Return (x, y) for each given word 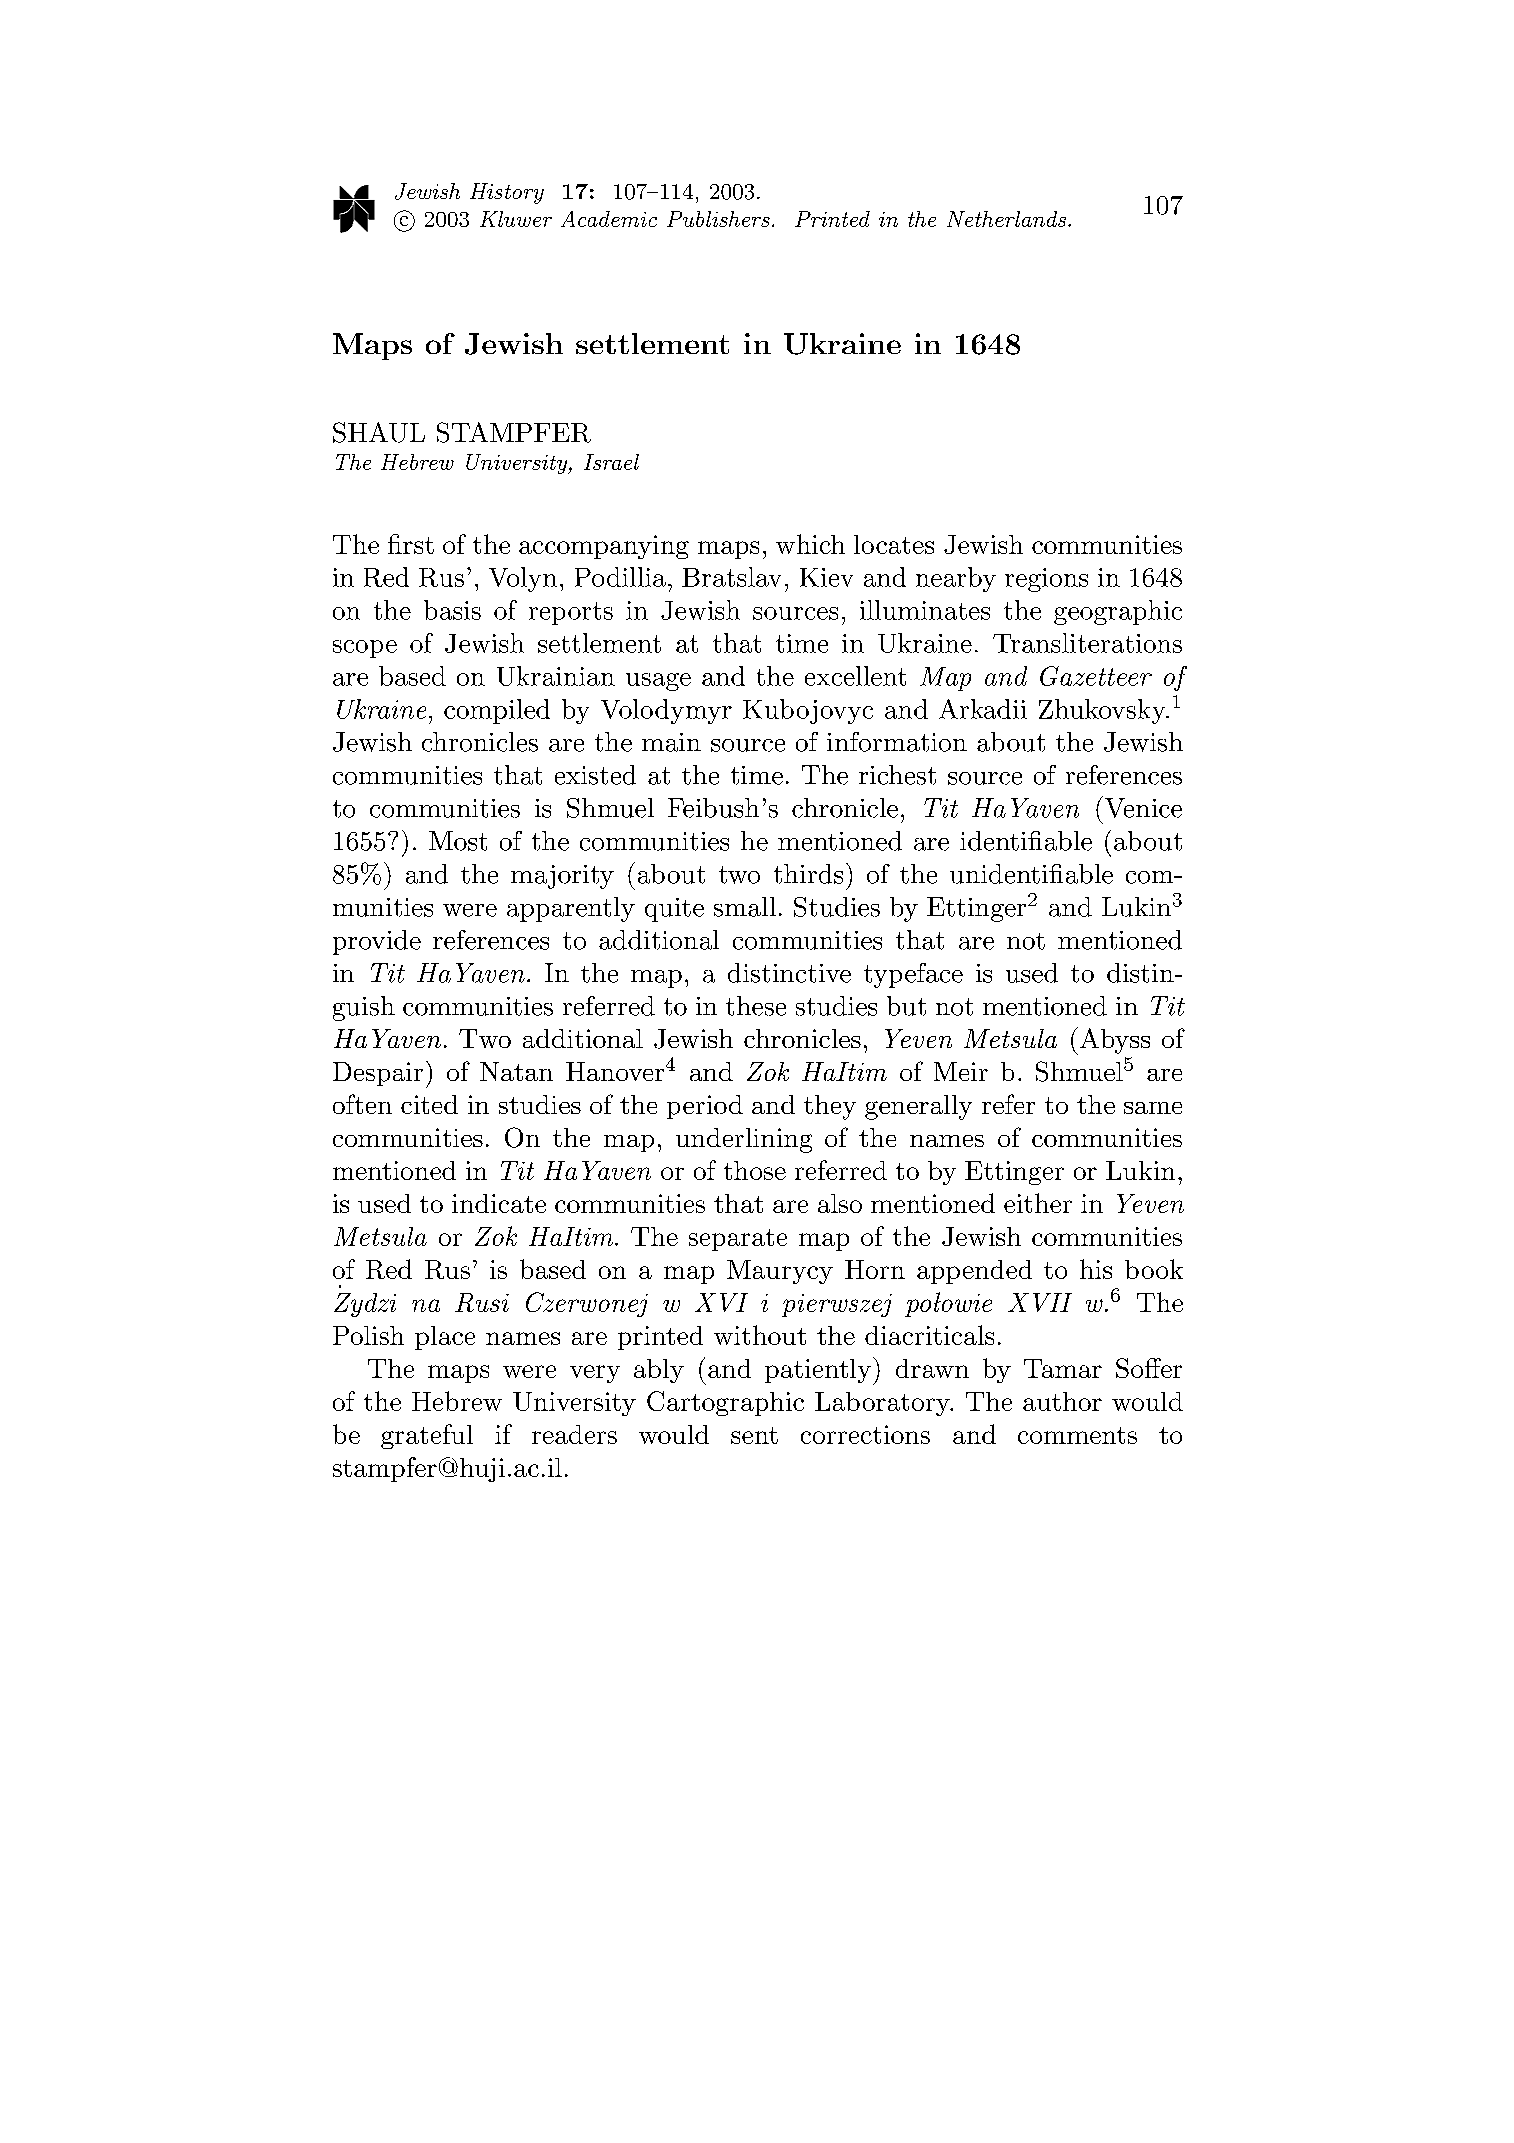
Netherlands (1006, 219)
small (745, 907)
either (1038, 1203)
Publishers (718, 219)
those (755, 1170)
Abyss (1115, 1041)
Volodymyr (666, 711)
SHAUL (379, 432)
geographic (1118, 612)
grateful (427, 1436)
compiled (497, 711)
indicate (499, 1203)
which (810, 544)
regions (1046, 580)
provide (377, 942)
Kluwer (516, 219)
